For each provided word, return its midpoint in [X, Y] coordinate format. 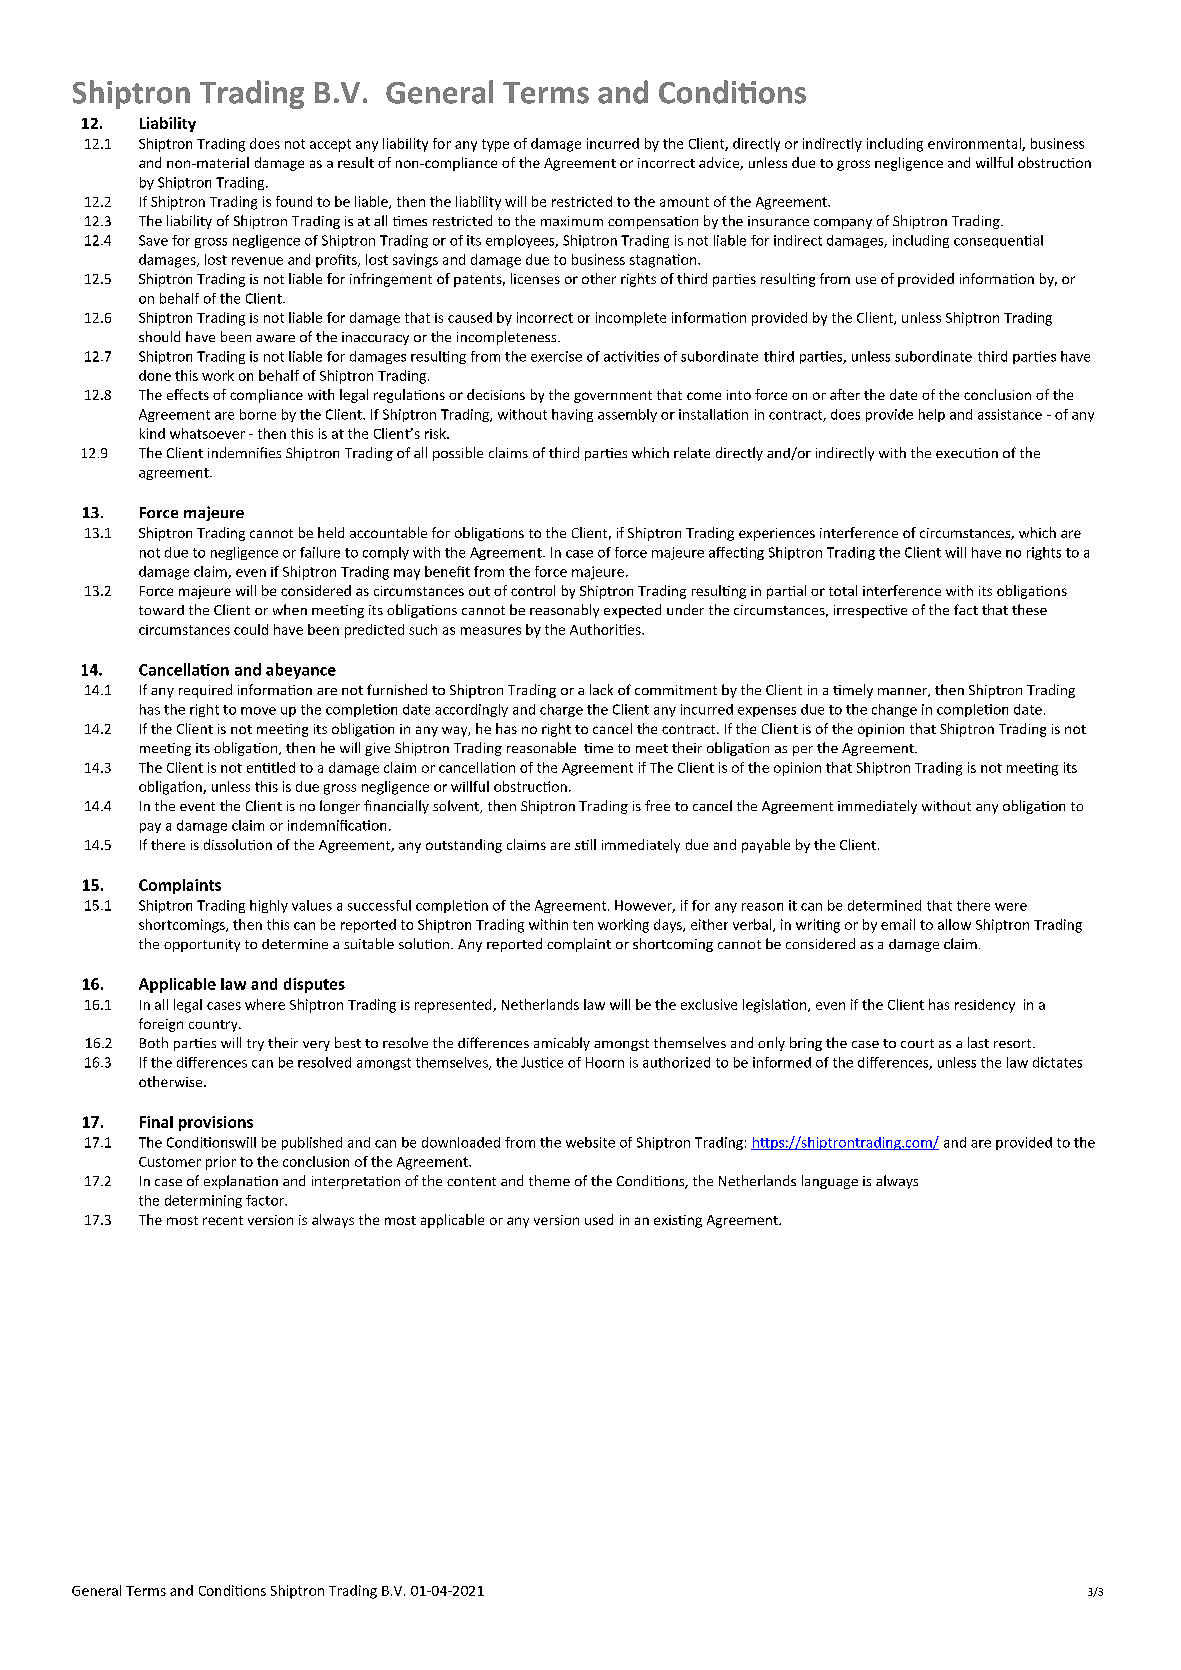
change [894, 710]
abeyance [301, 671]
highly [269, 906]
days [669, 926]
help [932, 415]
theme [549, 1180]
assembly [627, 415]
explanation [241, 1182]
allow [954, 924]
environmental [975, 144]
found [294, 201]
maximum [572, 221]
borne [258, 414]
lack [601, 689]
